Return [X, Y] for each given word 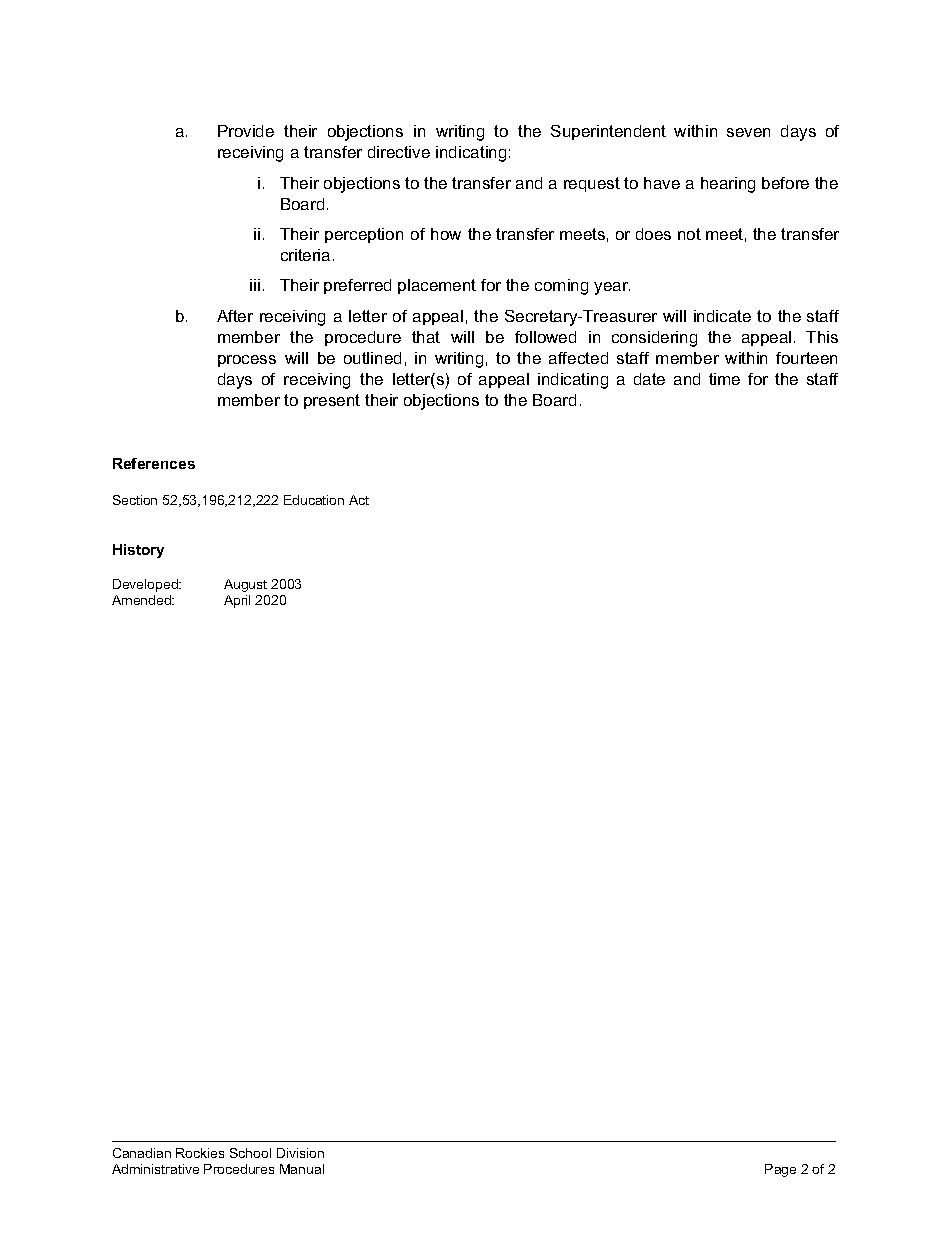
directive [399, 152]
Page [780, 1170]
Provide [246, 131]
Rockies [200, 1153]
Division [300, 1153]
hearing [728, 185]
